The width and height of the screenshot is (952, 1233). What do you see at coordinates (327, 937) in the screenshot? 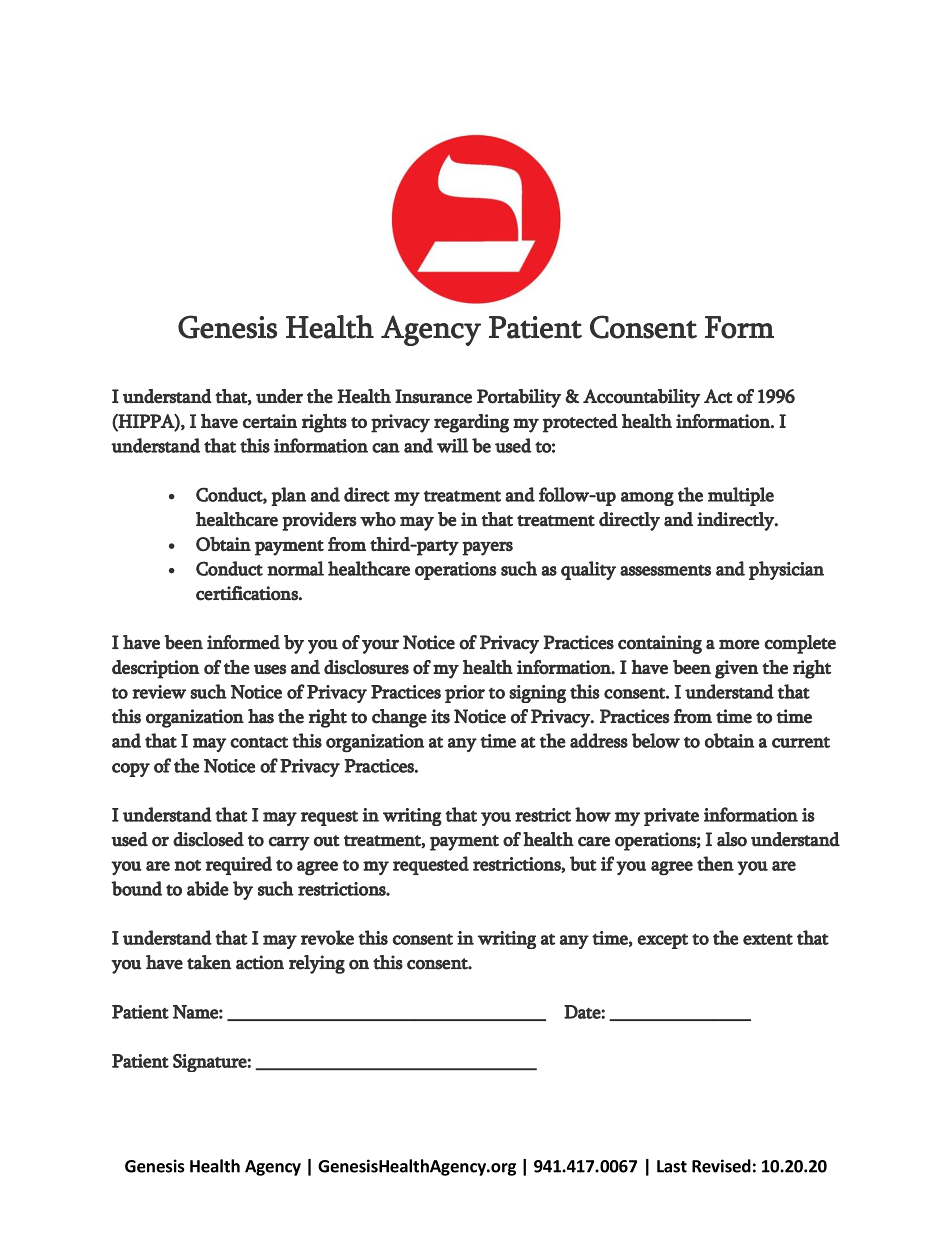
I see `revoke` at bounding box center [327, 937].
